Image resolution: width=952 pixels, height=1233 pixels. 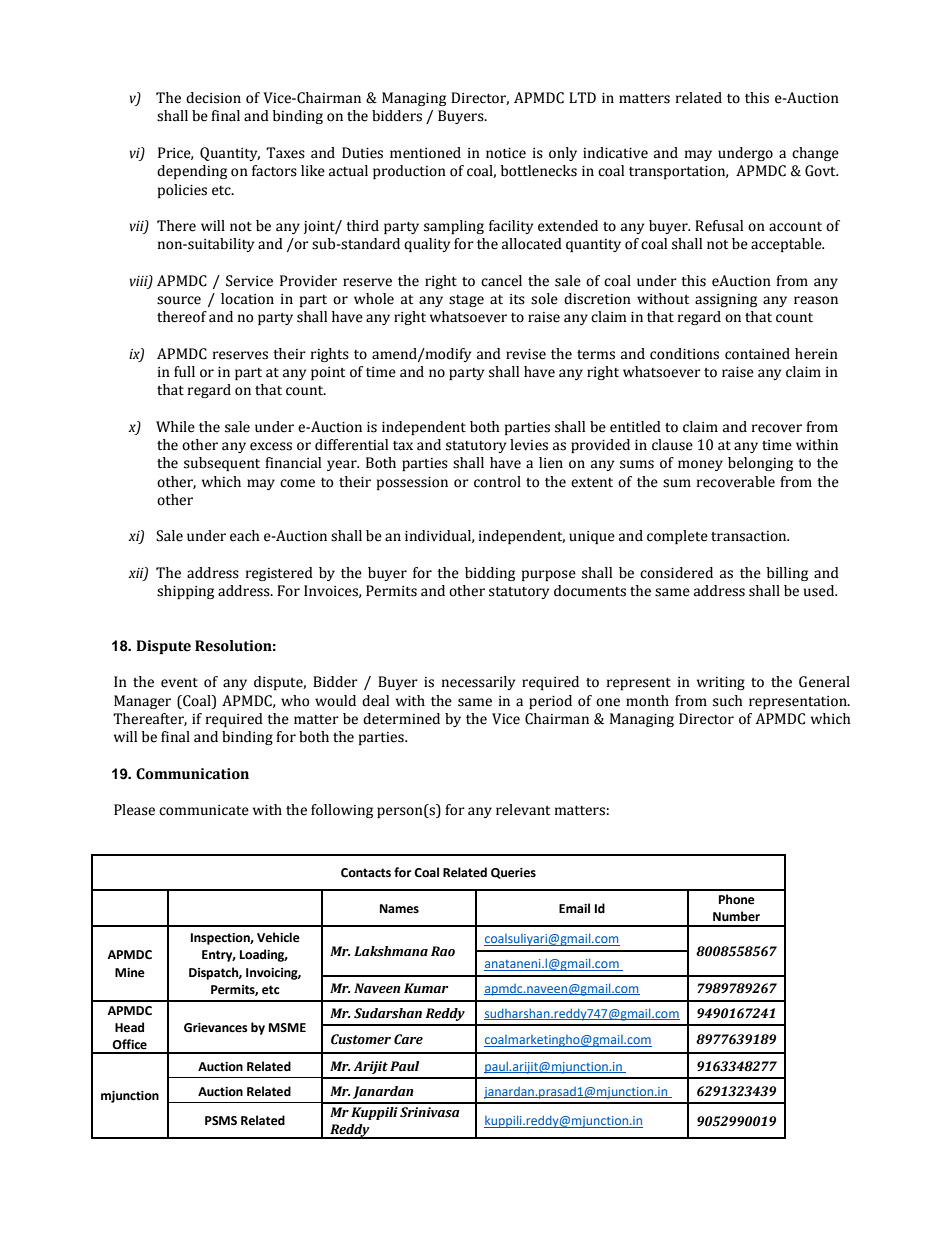 I want to click on decision, so click(x=213, y=98).
